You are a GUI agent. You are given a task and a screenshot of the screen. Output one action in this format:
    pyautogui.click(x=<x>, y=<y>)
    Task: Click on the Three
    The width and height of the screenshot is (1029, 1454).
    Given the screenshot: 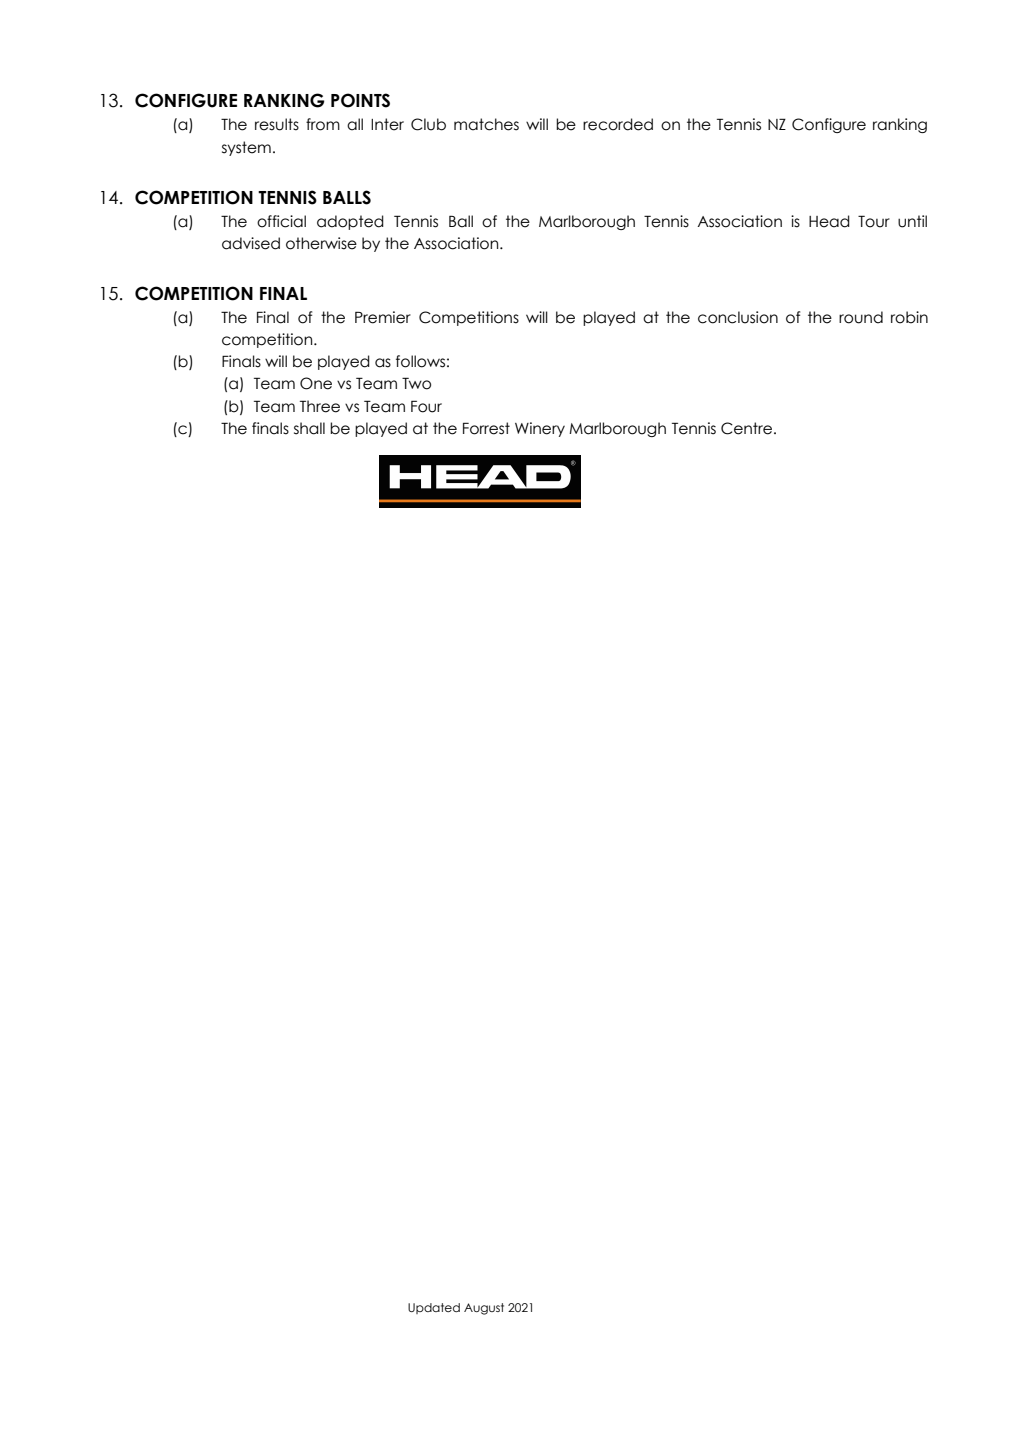 What is the action you would take?
    pyautogui.click(x=320, y=406)
